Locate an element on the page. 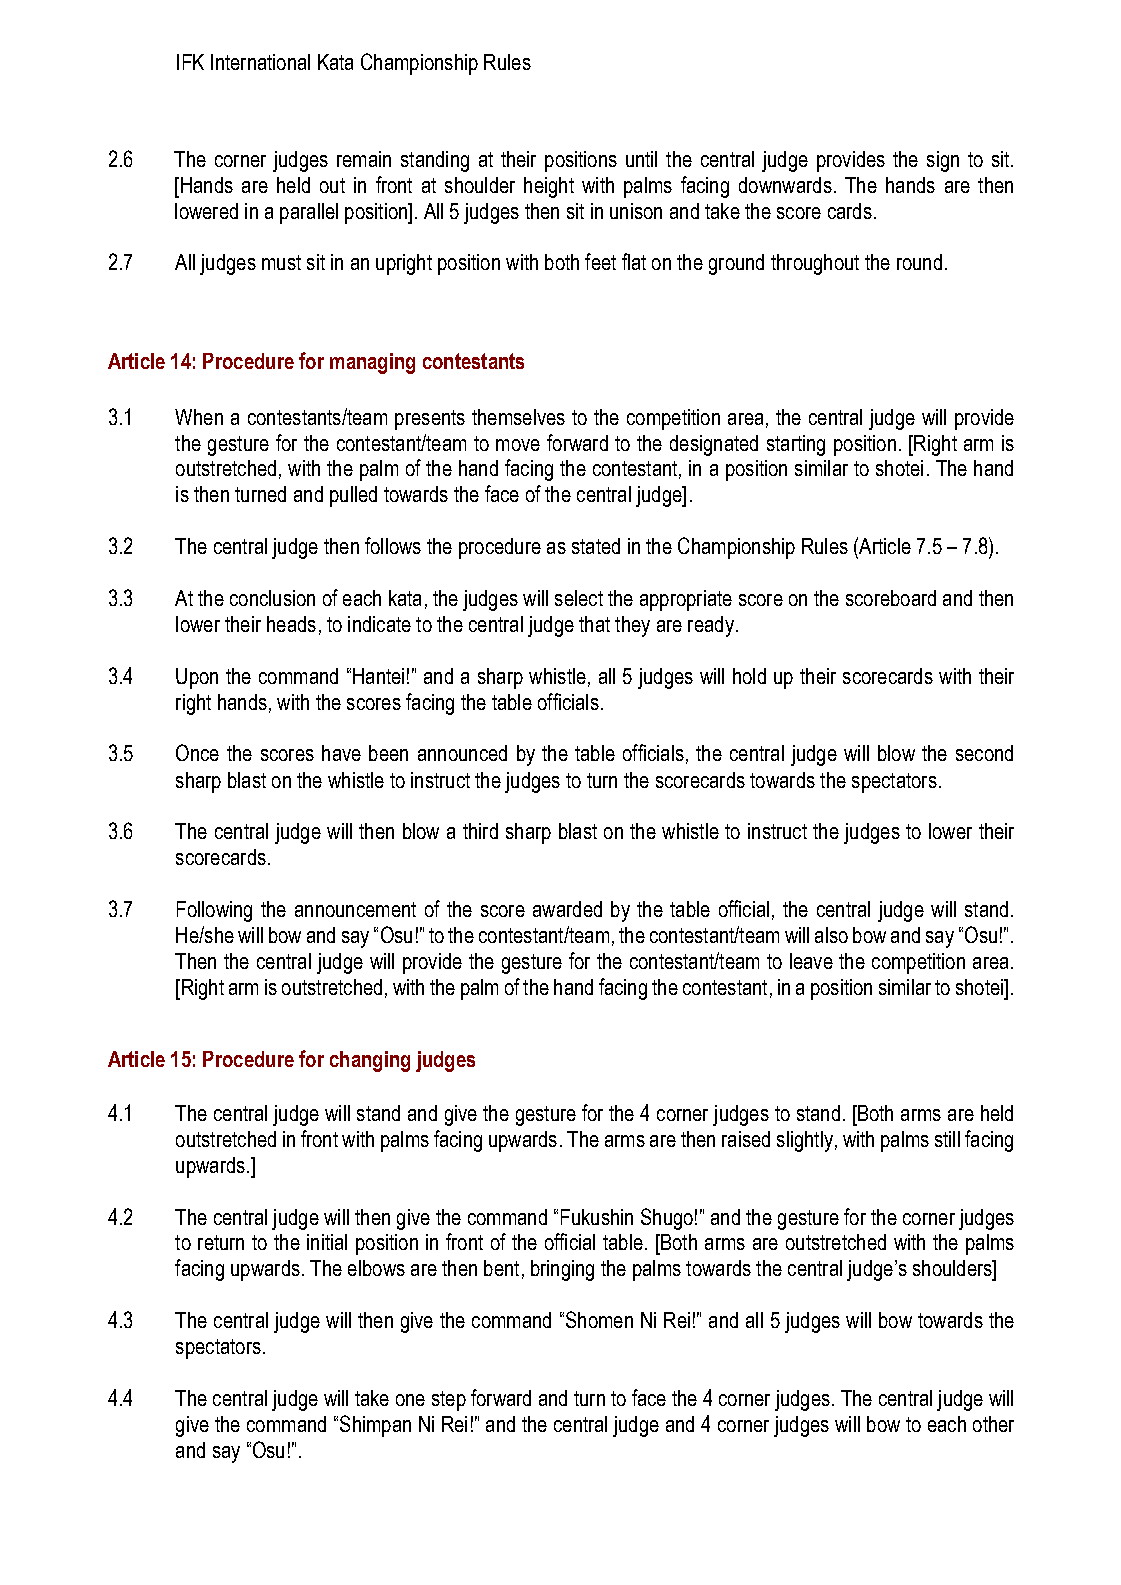 Image resolution: width=1121 pixels, height=1585 pixels. International is located at coordinates (260, 62).
